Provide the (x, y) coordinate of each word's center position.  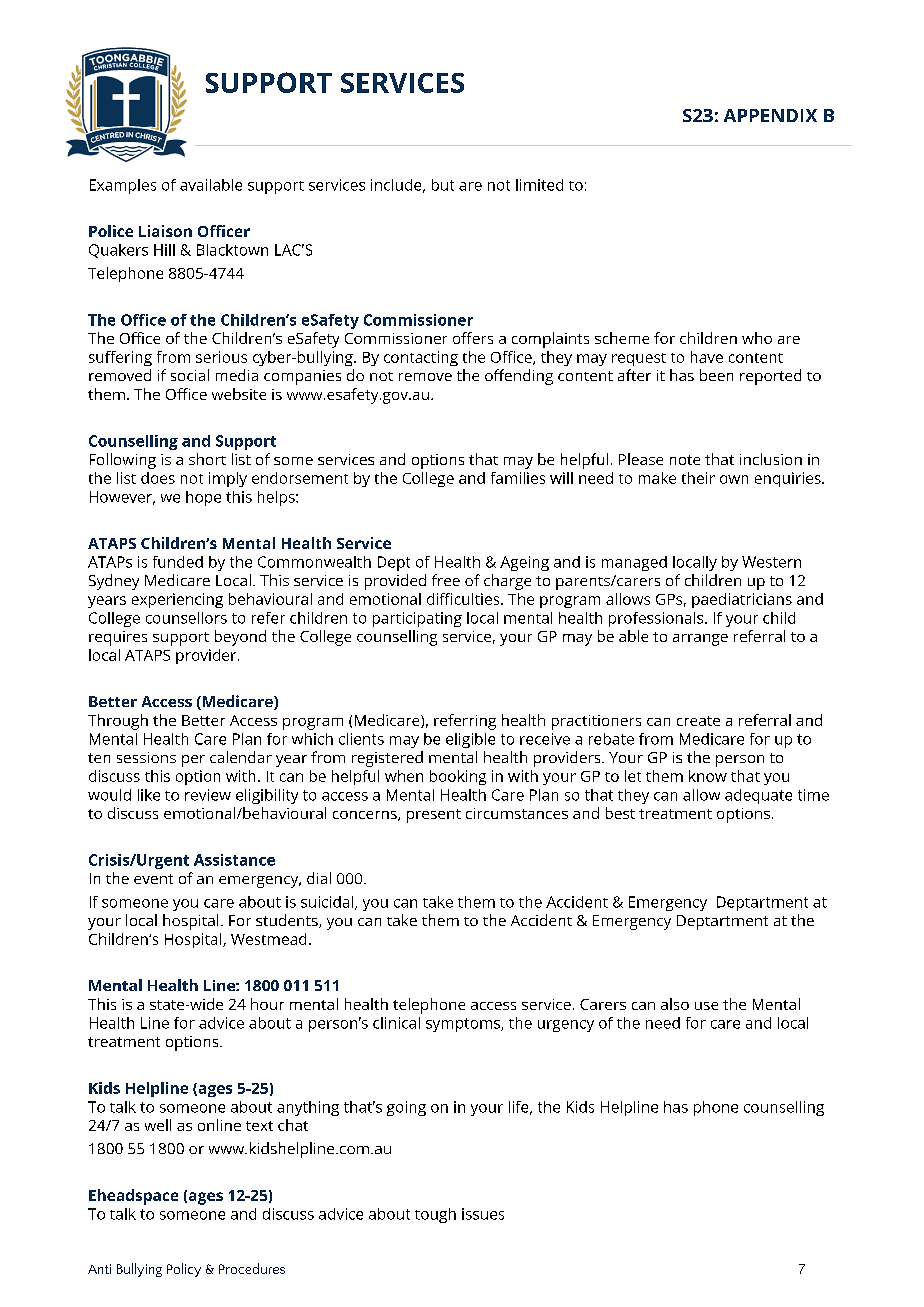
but (443, 185)
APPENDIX (770, 115)
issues (483, 1214)
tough (435, 1215)
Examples (123, 186)
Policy (184, 1270)
